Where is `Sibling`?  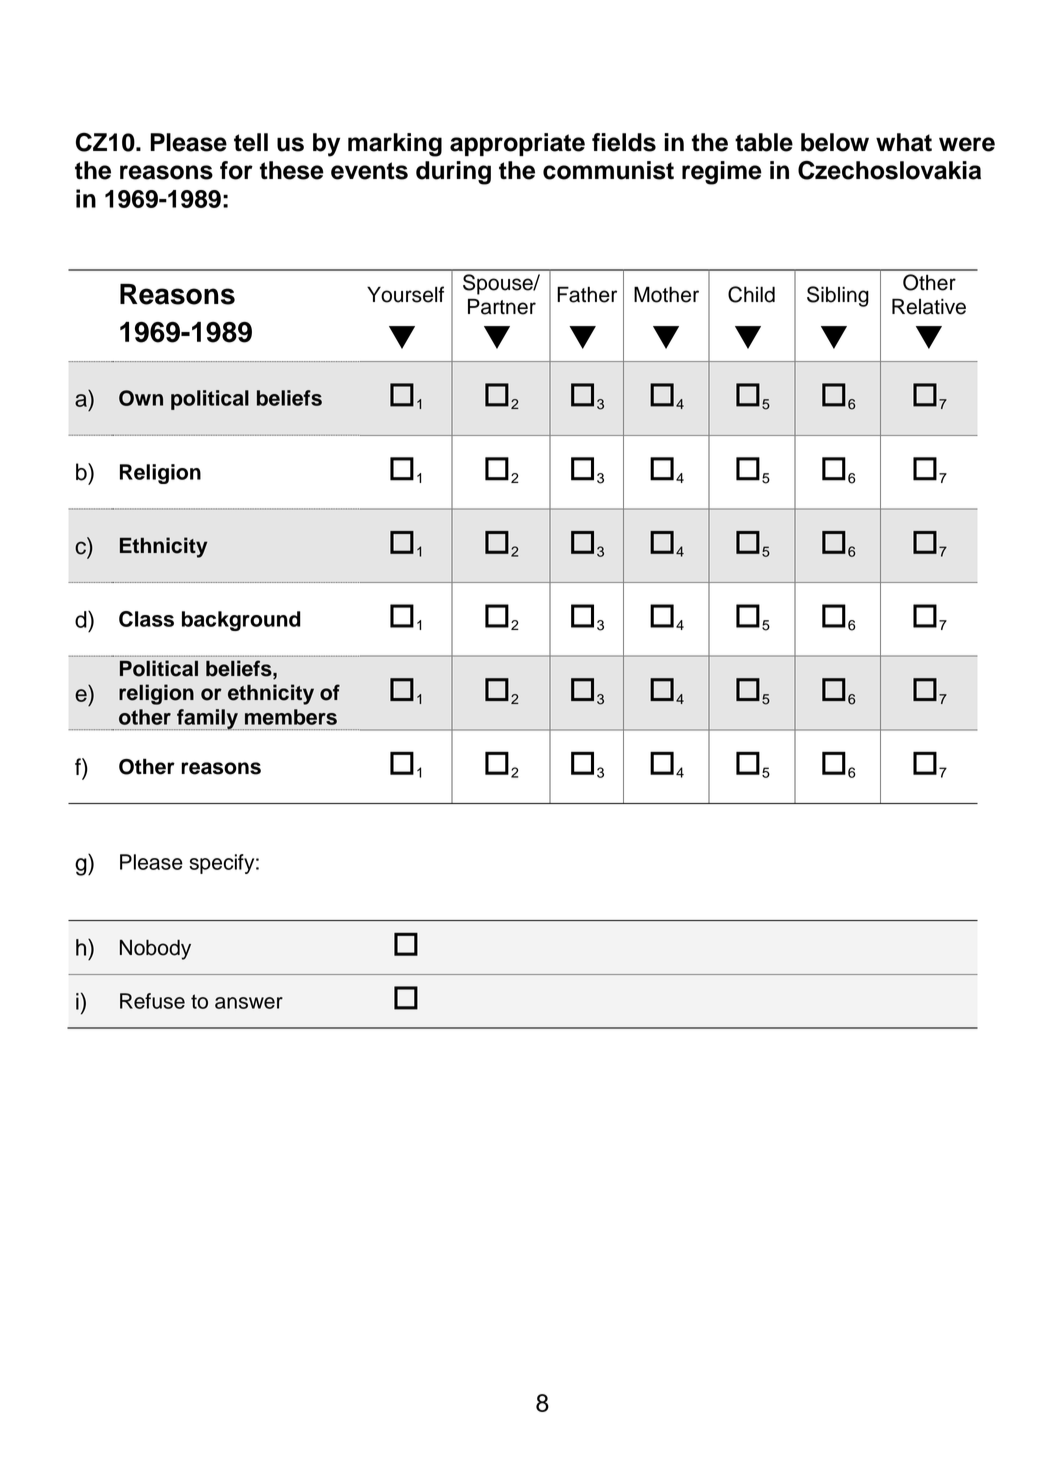
Sibling is located at coordinates (838, 296).
